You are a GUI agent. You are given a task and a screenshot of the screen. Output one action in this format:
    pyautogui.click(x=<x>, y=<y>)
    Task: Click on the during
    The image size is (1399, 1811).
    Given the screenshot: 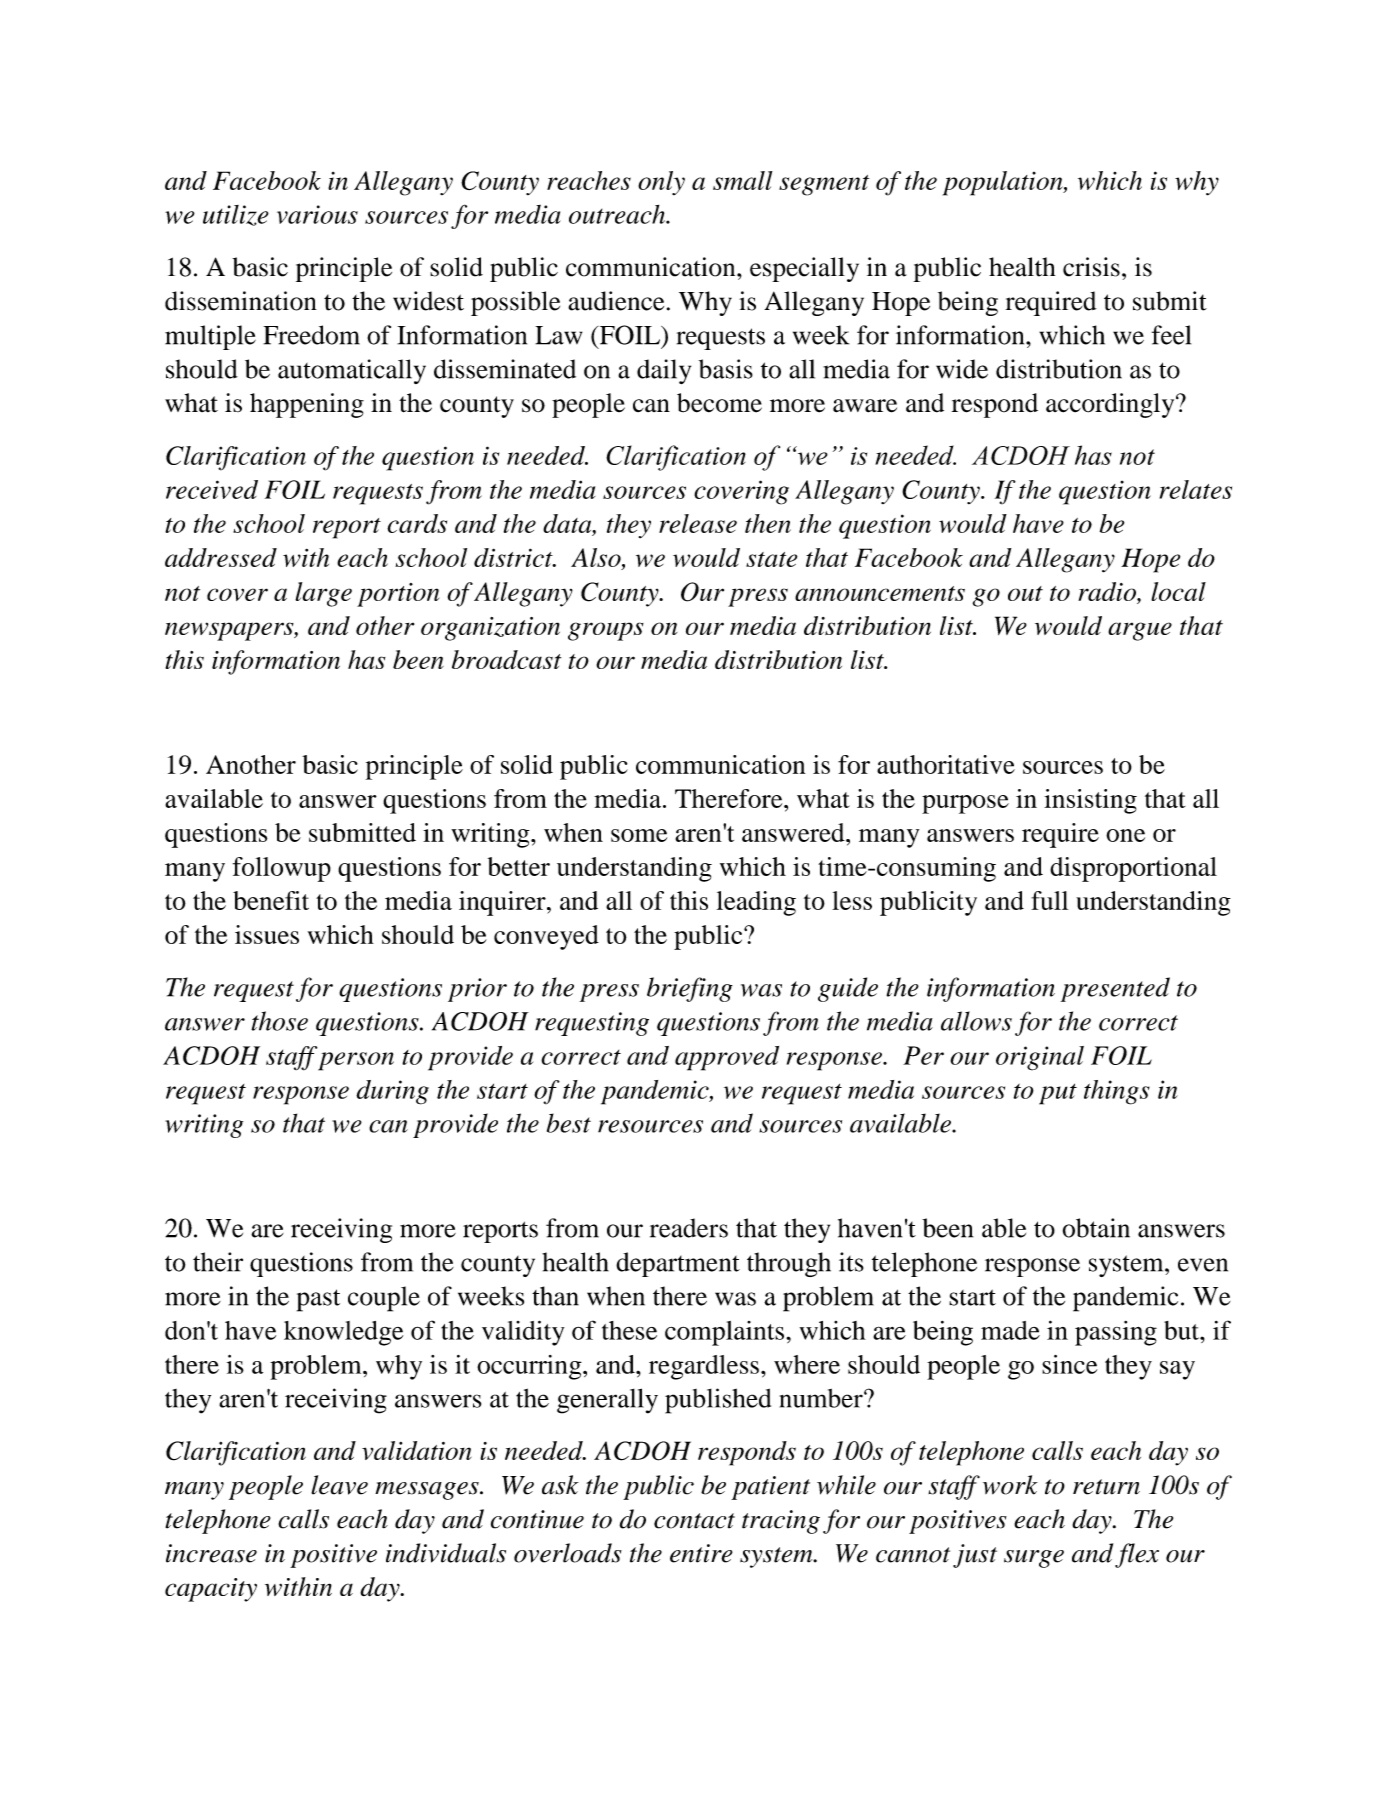 What is the action you would take?
    pyautogui.click(x=392, y=1092)
